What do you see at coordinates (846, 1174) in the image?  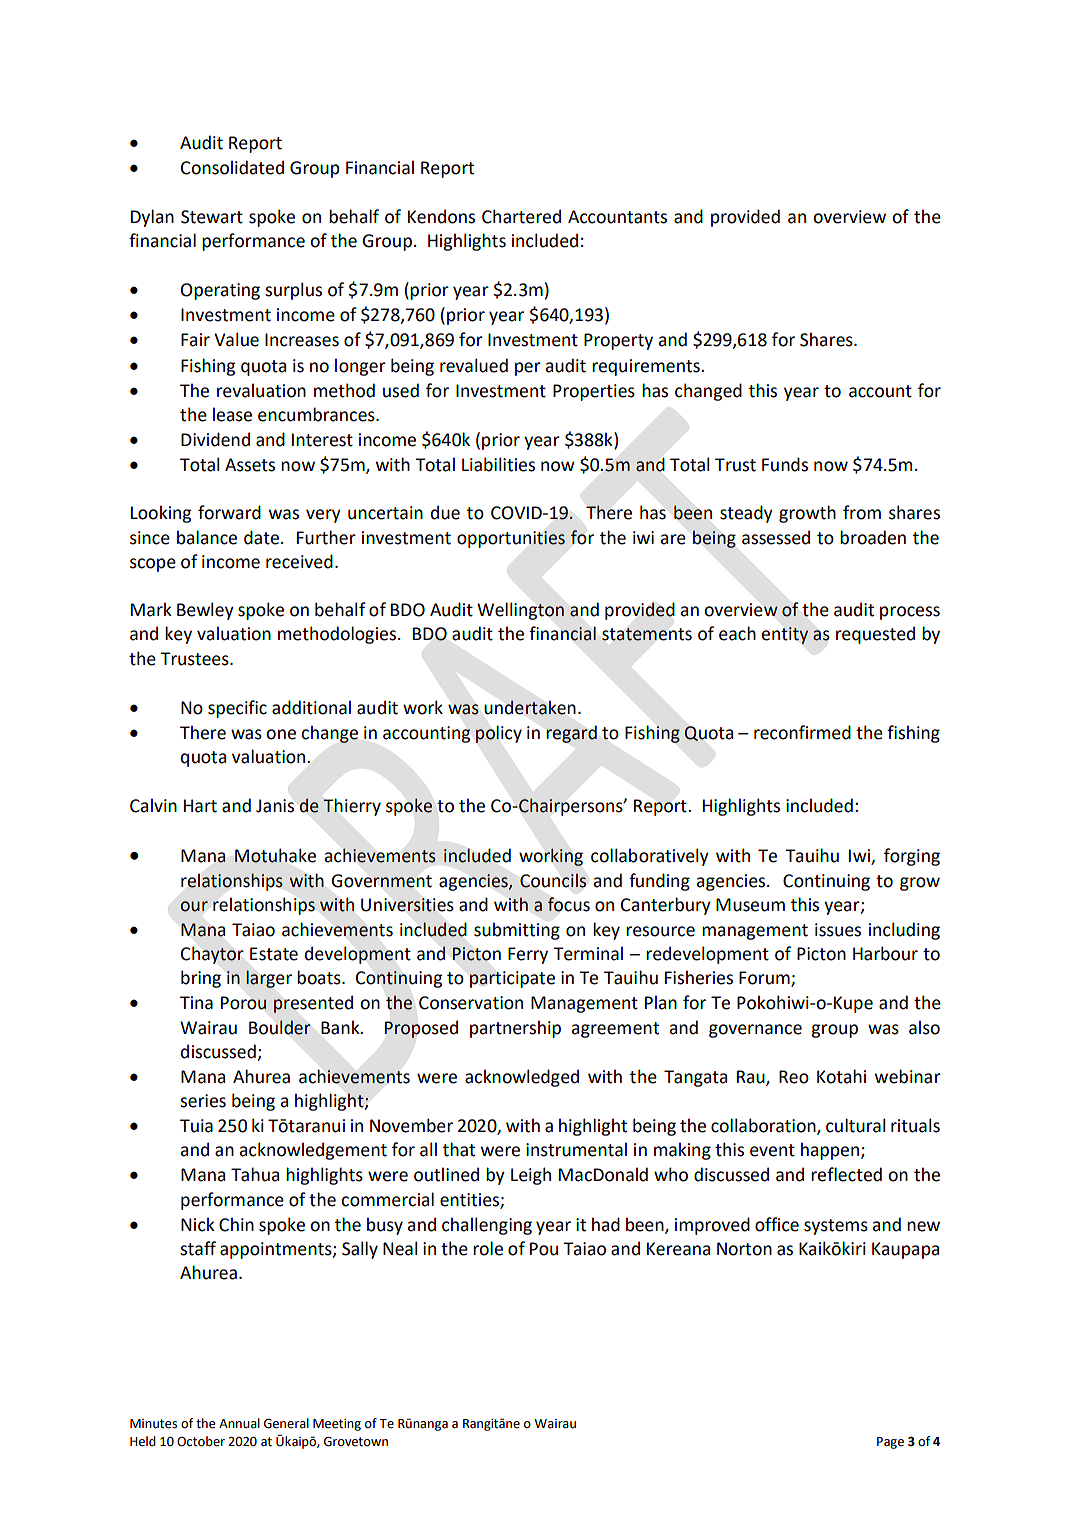 I see `reflected` at bounding box center [846, 1174].
